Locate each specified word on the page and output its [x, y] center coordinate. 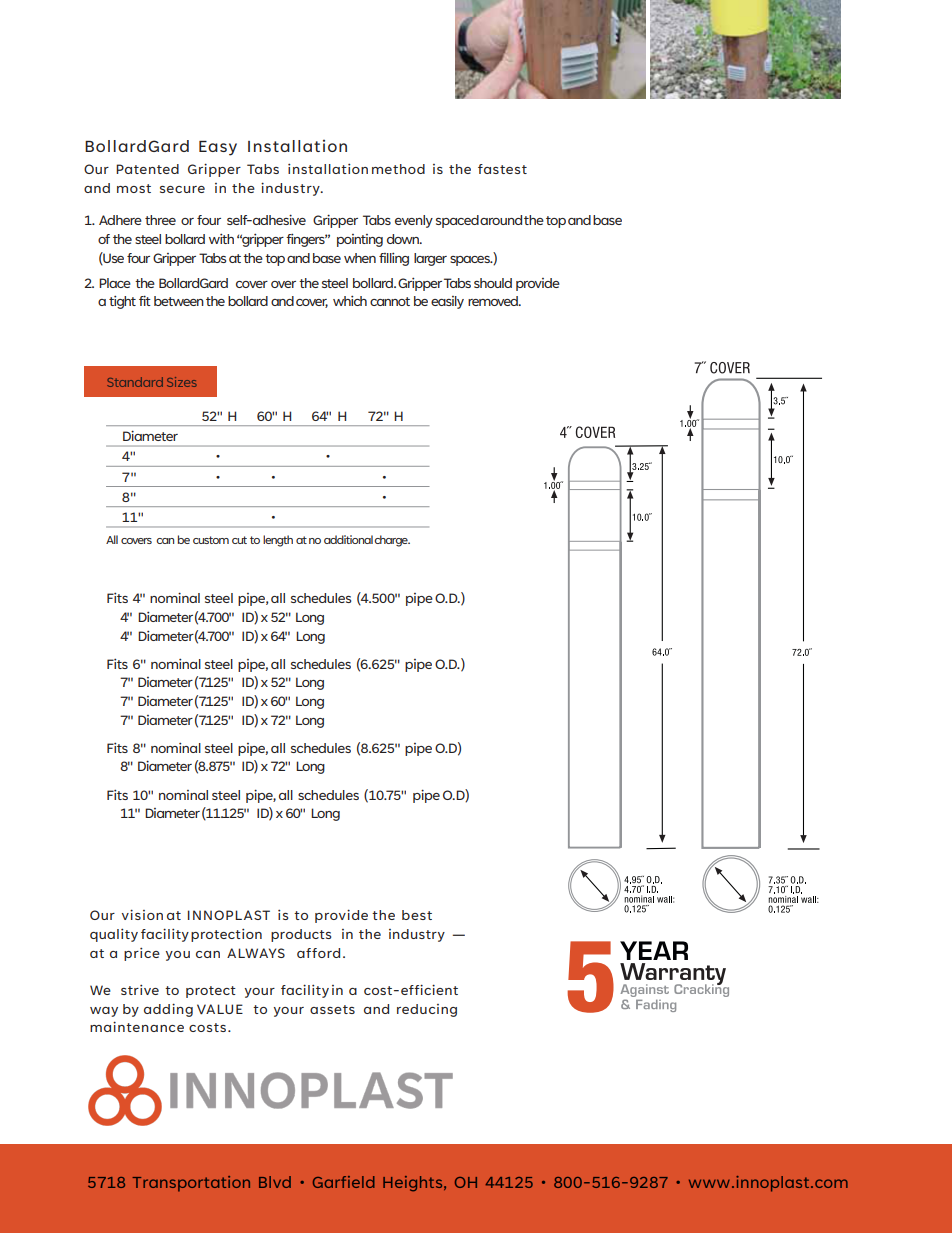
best [417, 915]
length [278, 541]
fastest [502, 169]
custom [211, 540]
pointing [360, 240]
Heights [414, 1184]
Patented [147, 169]
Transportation [191, 1184]
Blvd [275, 1182]
